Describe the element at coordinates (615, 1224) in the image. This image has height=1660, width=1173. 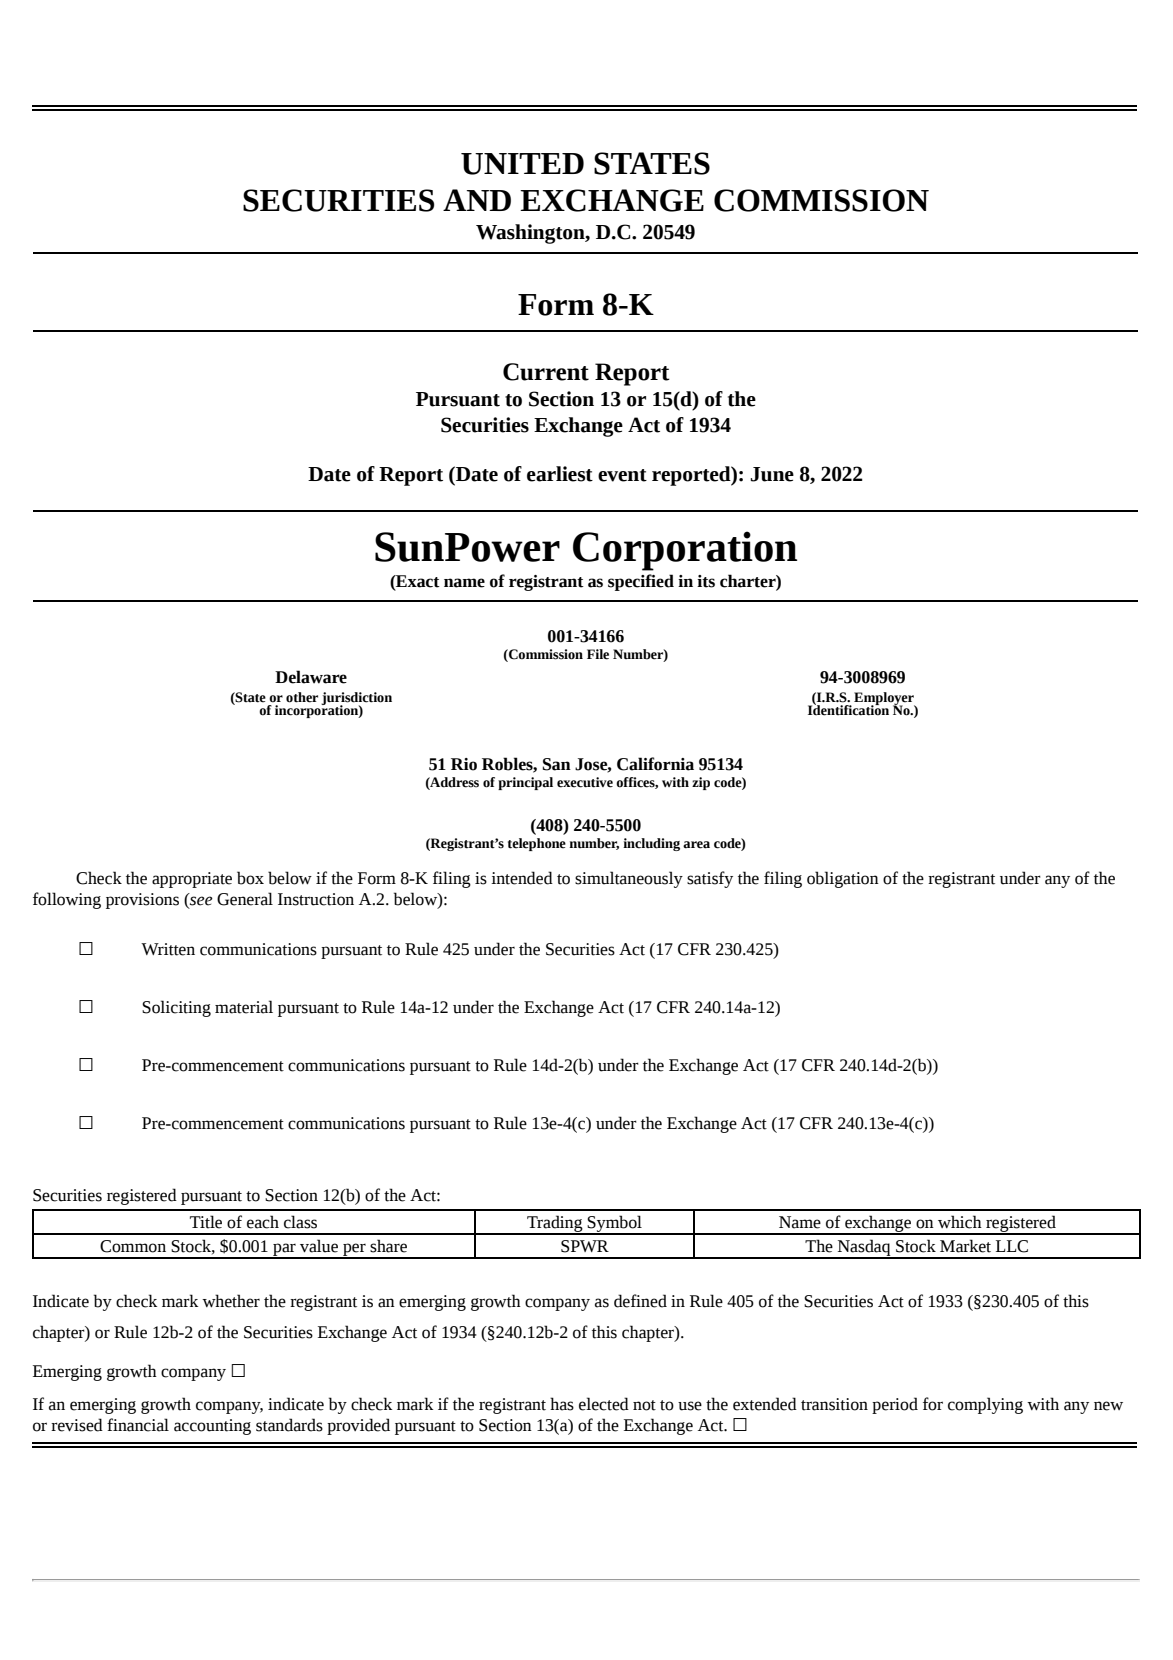
I see `Symbol` at that location.
